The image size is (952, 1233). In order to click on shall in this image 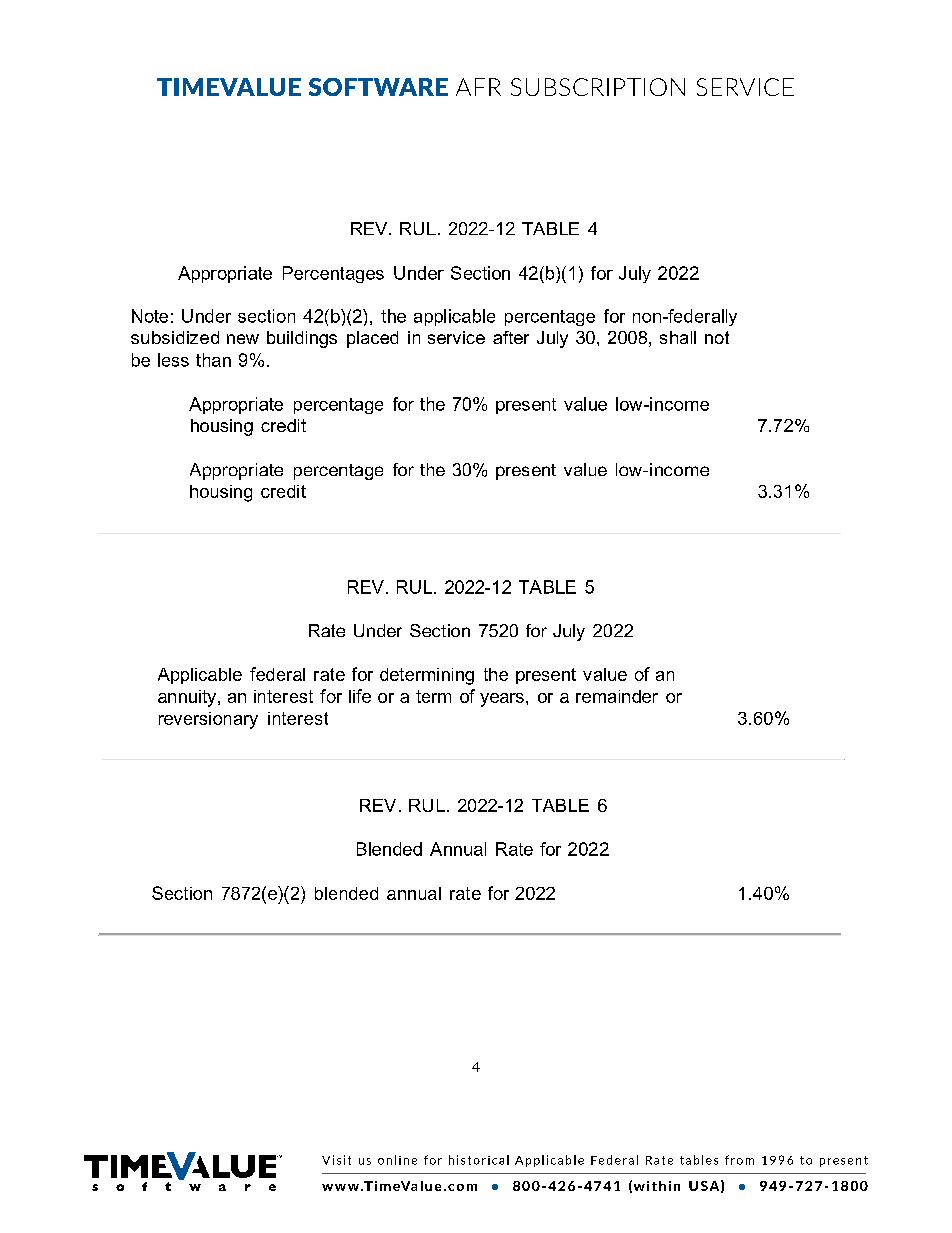, I will do `click(678, 337)`.
